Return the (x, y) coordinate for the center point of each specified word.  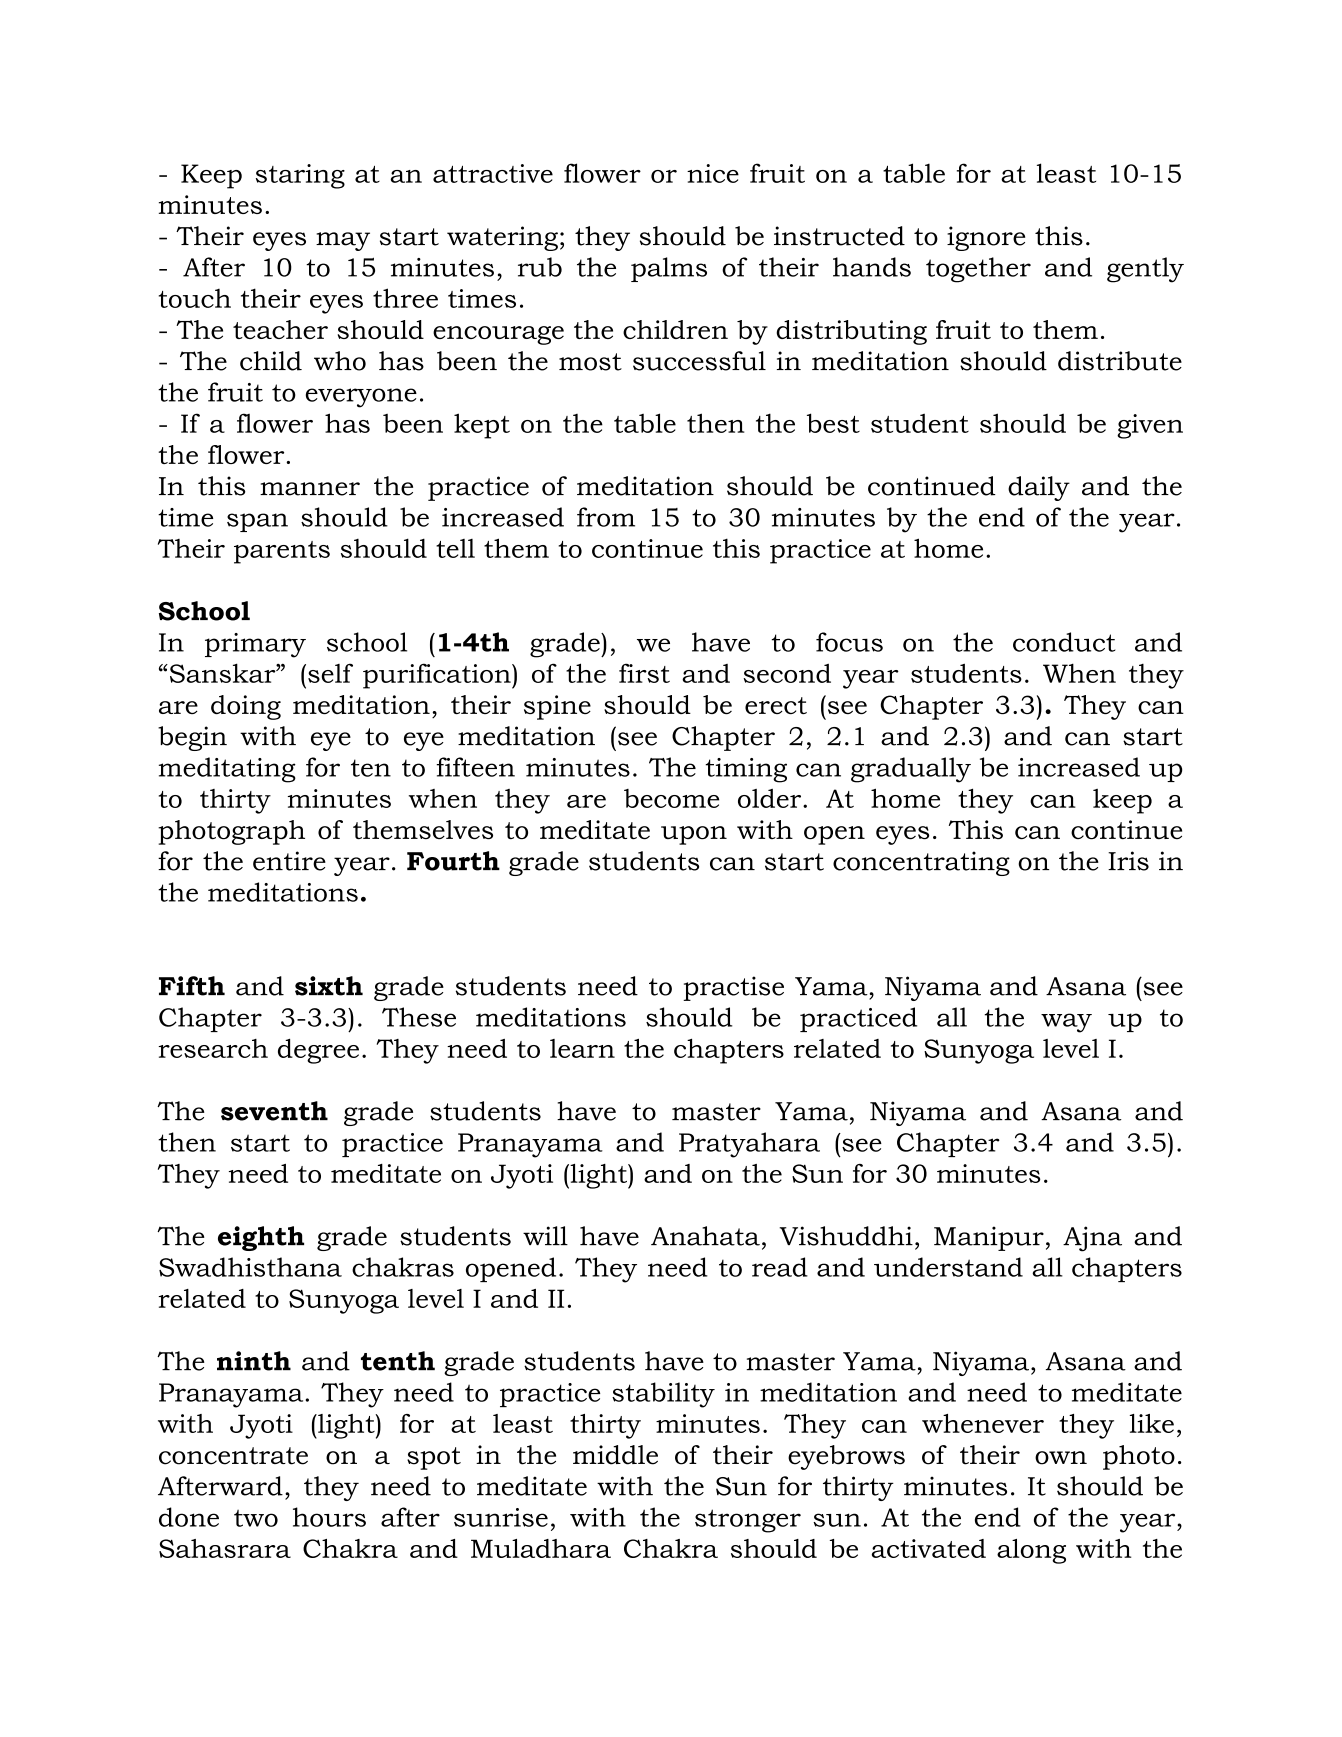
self (330, 673)
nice (713, 173)
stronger (748, 1521)
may (343, 241)
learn (582, 1048)
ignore (986, 238)
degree (318, 1051)
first (644, 673)
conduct (1064, 642)
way (1066, 1023)
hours (329, 1517)
